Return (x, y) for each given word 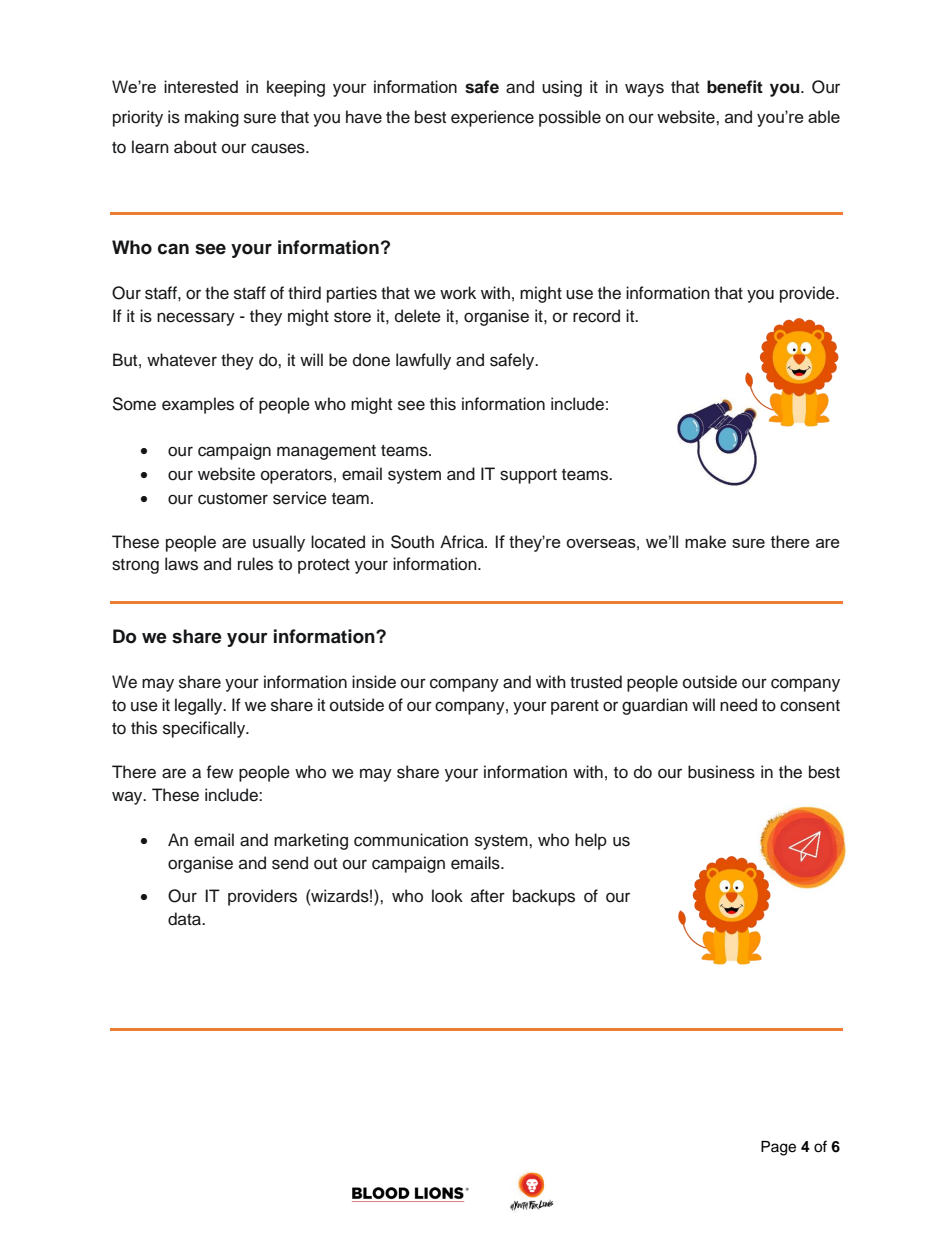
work (458, 293)
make (705, 541)
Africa (463, 542)
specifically (205, 729)
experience (492, 118)
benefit (735, 87)
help (591, 841)
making (212, 118)
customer (233, 499)
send (290, 863)
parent (575, 707)
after (488, 896)
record (596, 316)
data (185, 919)
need (738, 705)
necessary (196, 319)
